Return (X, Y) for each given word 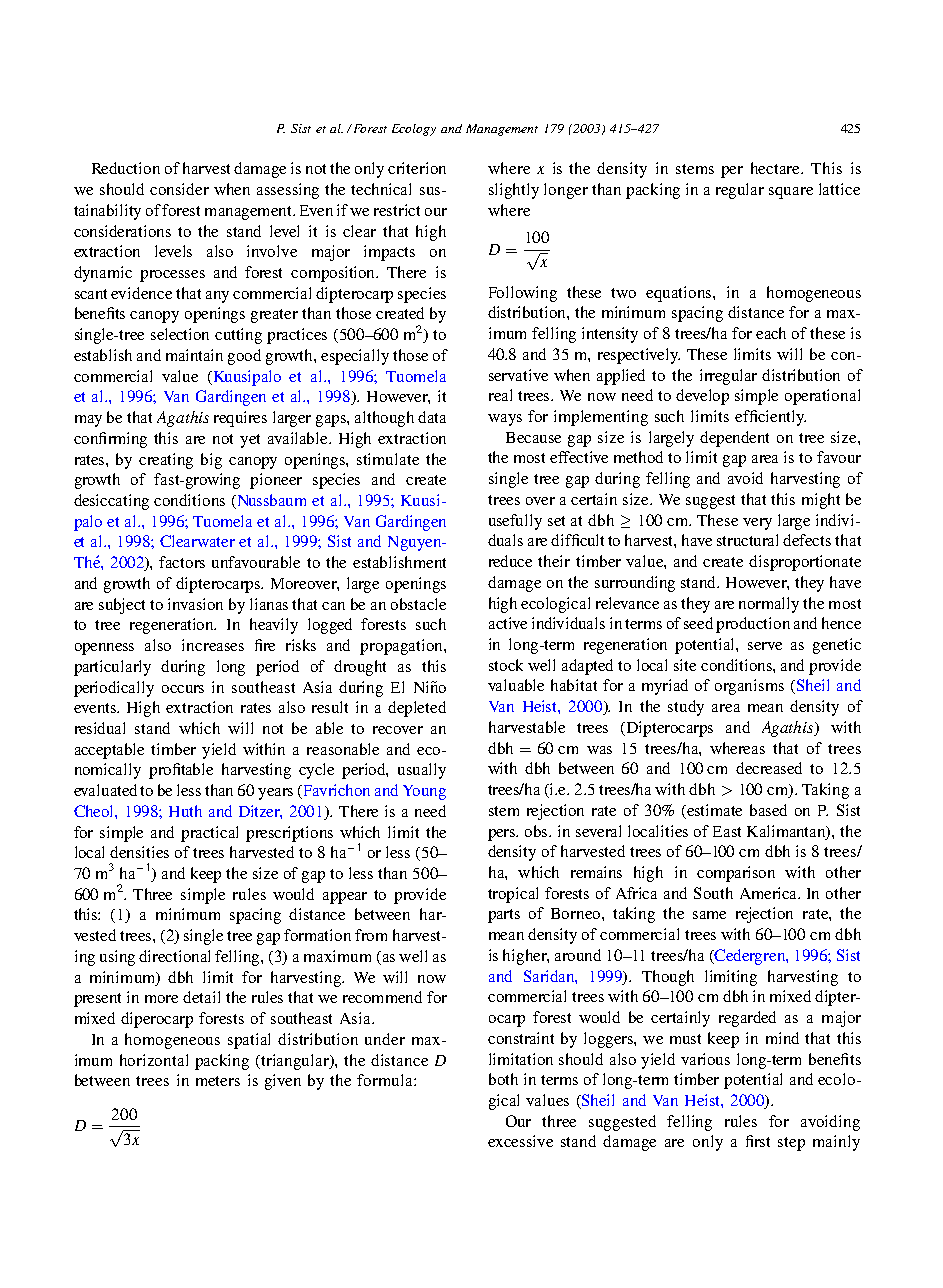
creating (166, 461)
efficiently (770, 418)
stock (506, 665)
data (432, 417)
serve (765, 646)
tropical (513, 895)
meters (218, 1081)
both (503, 1079)
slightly (514, 191)
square (791, 193)
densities (139, 852)
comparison (736, 874)
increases (213, 645)
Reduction (126, 168)
